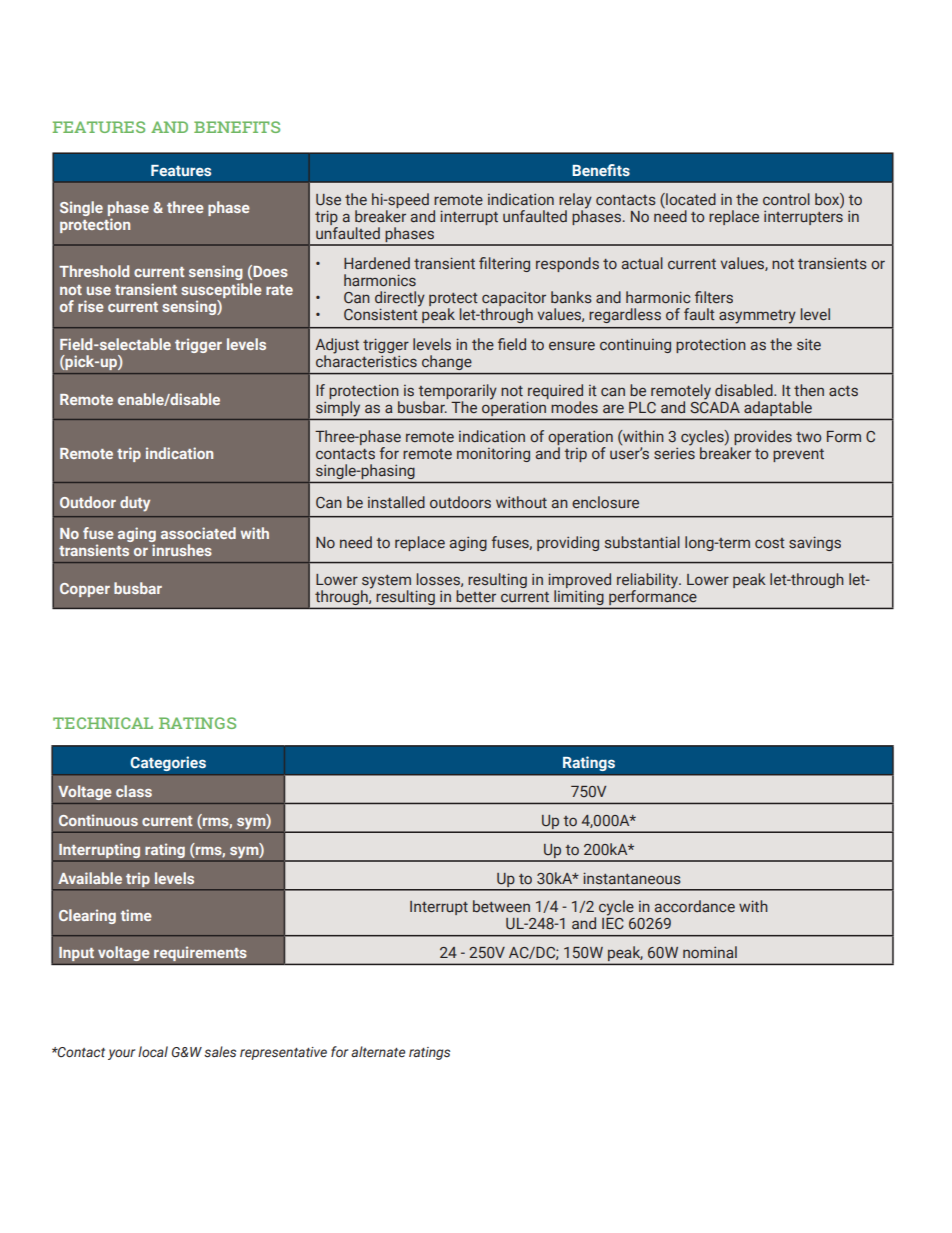 This screenshot has width=952, height=1233. Describe the element at coordinates (94, 271) in the screenshot. I see `Threshold` at that location.
